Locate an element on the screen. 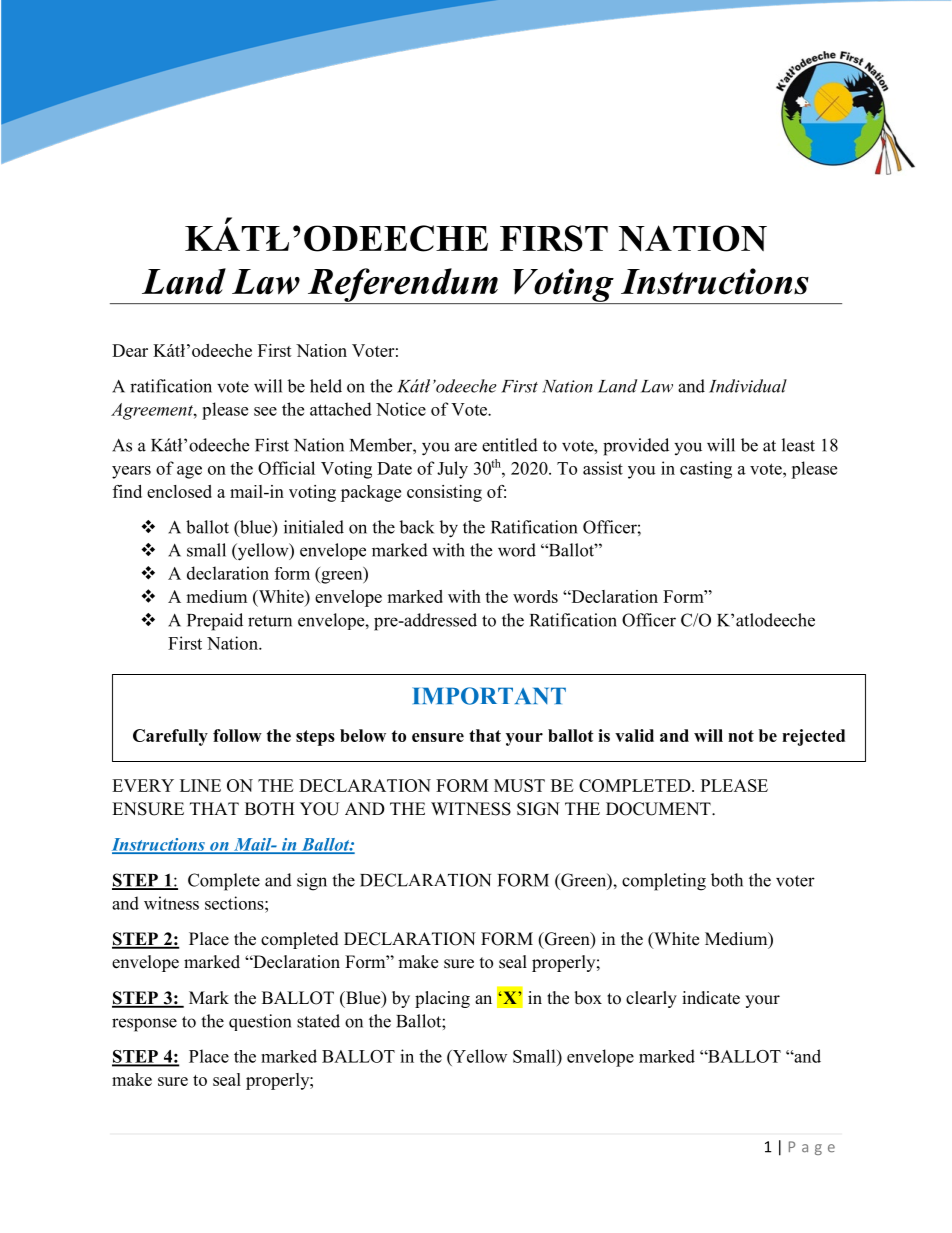 The image size is (952, 1233). indicate is located at coordinates (711, 998).
